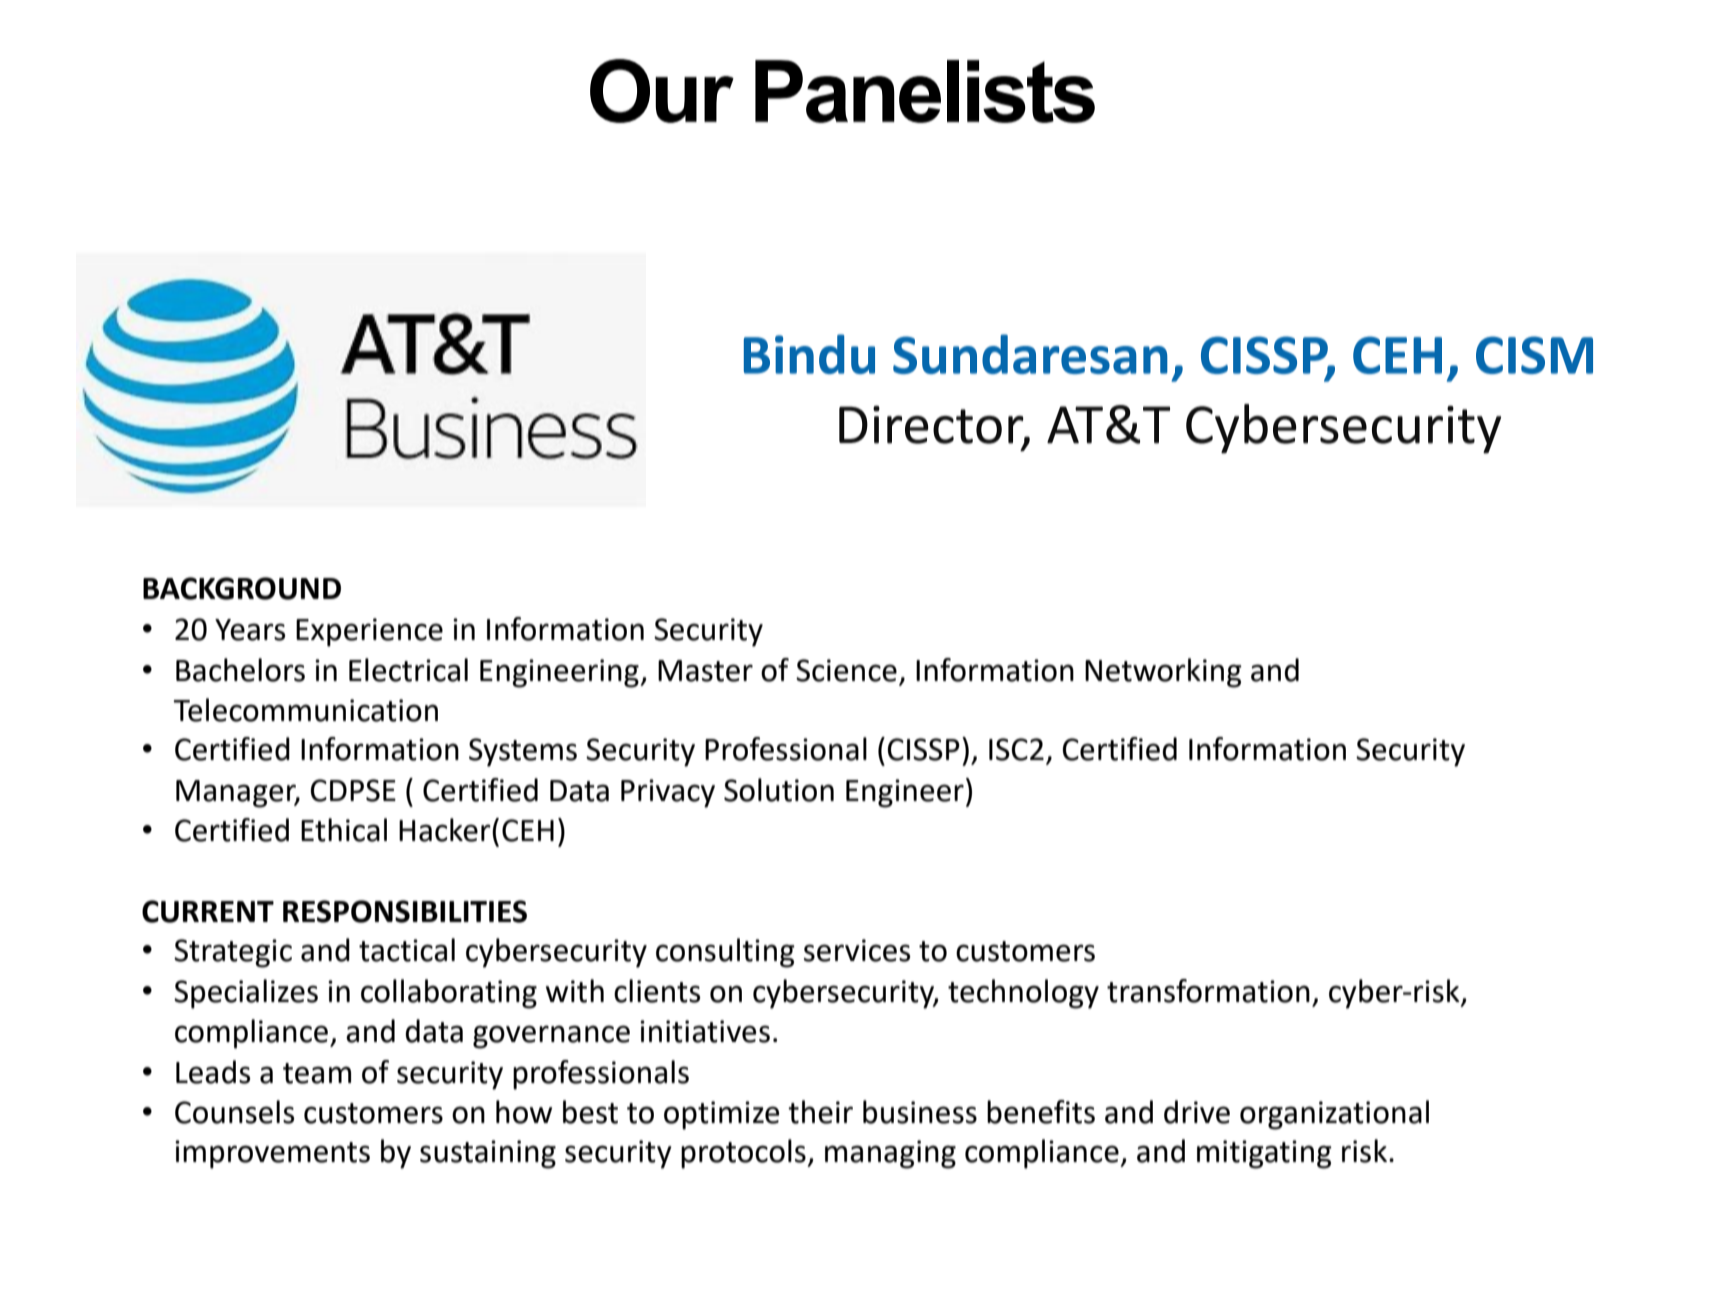 This screenshot has width=1724, height=1293. Describe the element at coordinates (705, 671) in the screenshot. I see `Master` at that location.
